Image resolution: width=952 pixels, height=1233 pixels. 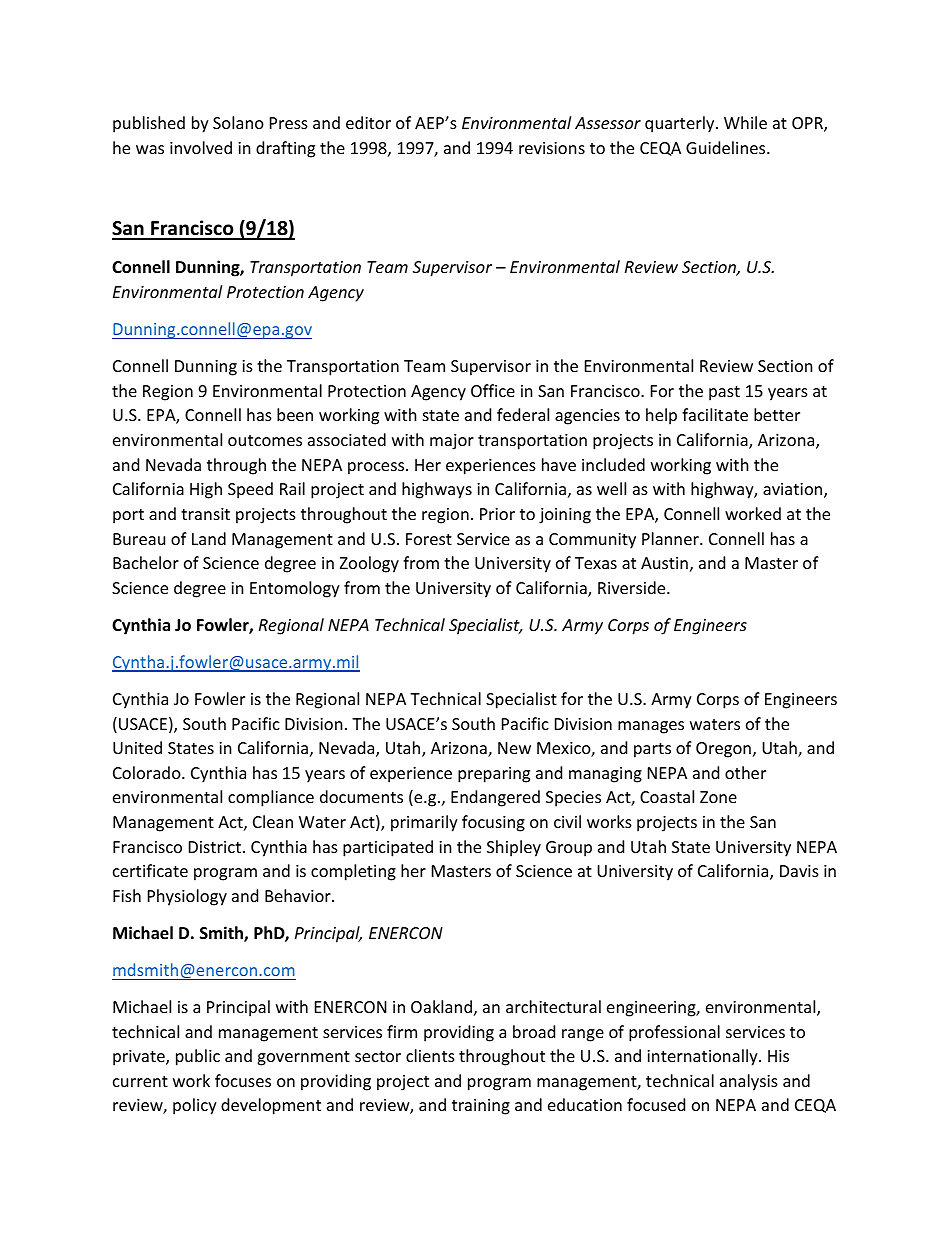 What do you see at coordinates (749, 1082) in the screenshot?
I see `analysis` at bounding box center [749, 1082].
